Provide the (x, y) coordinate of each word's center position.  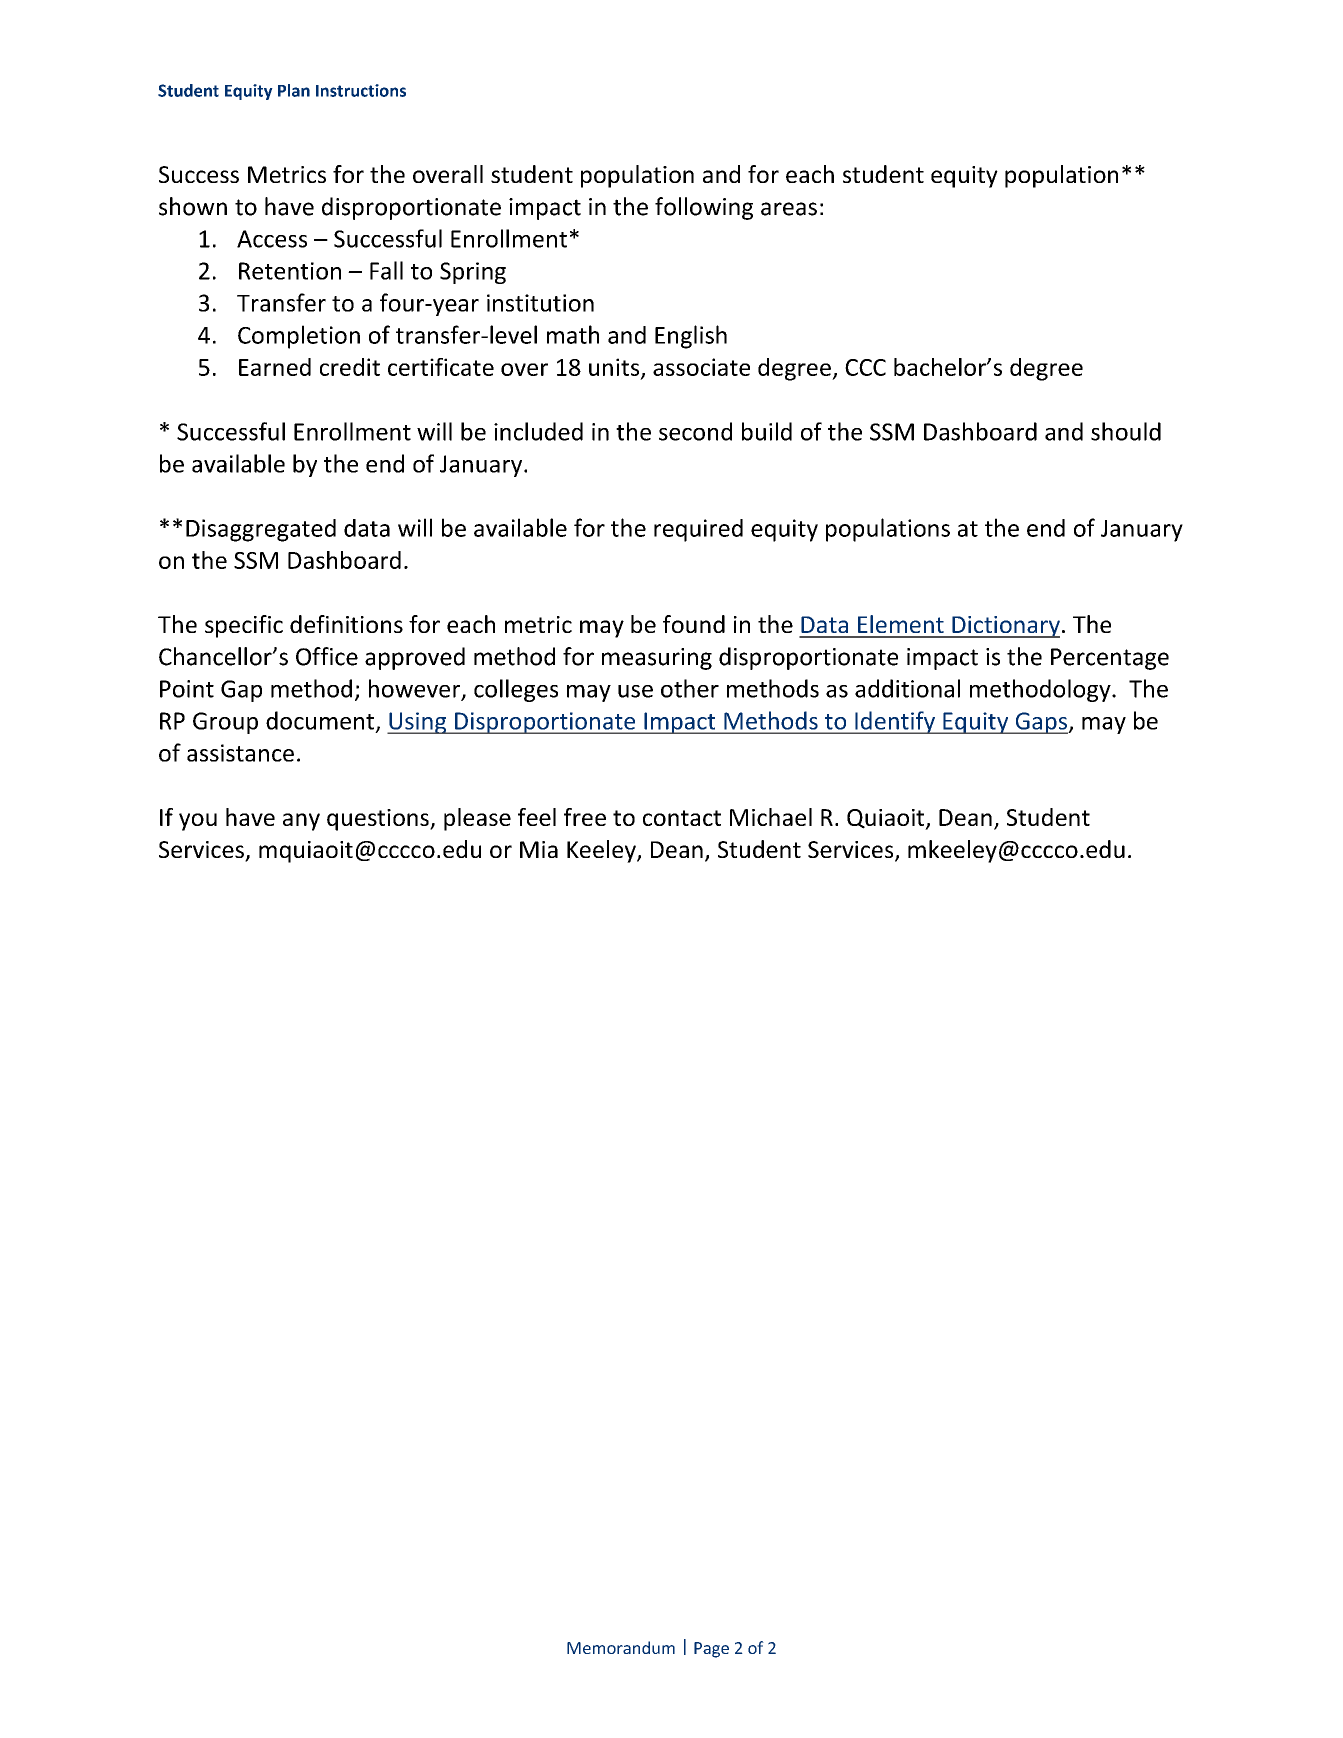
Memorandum (621, 1647)
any (301, 822)
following (704, 208)
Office (327, 656)
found (694, 624)
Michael (771, 817)
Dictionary (1005, 627)
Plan (294, 90)
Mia (539, 849)
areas (789, 209)
